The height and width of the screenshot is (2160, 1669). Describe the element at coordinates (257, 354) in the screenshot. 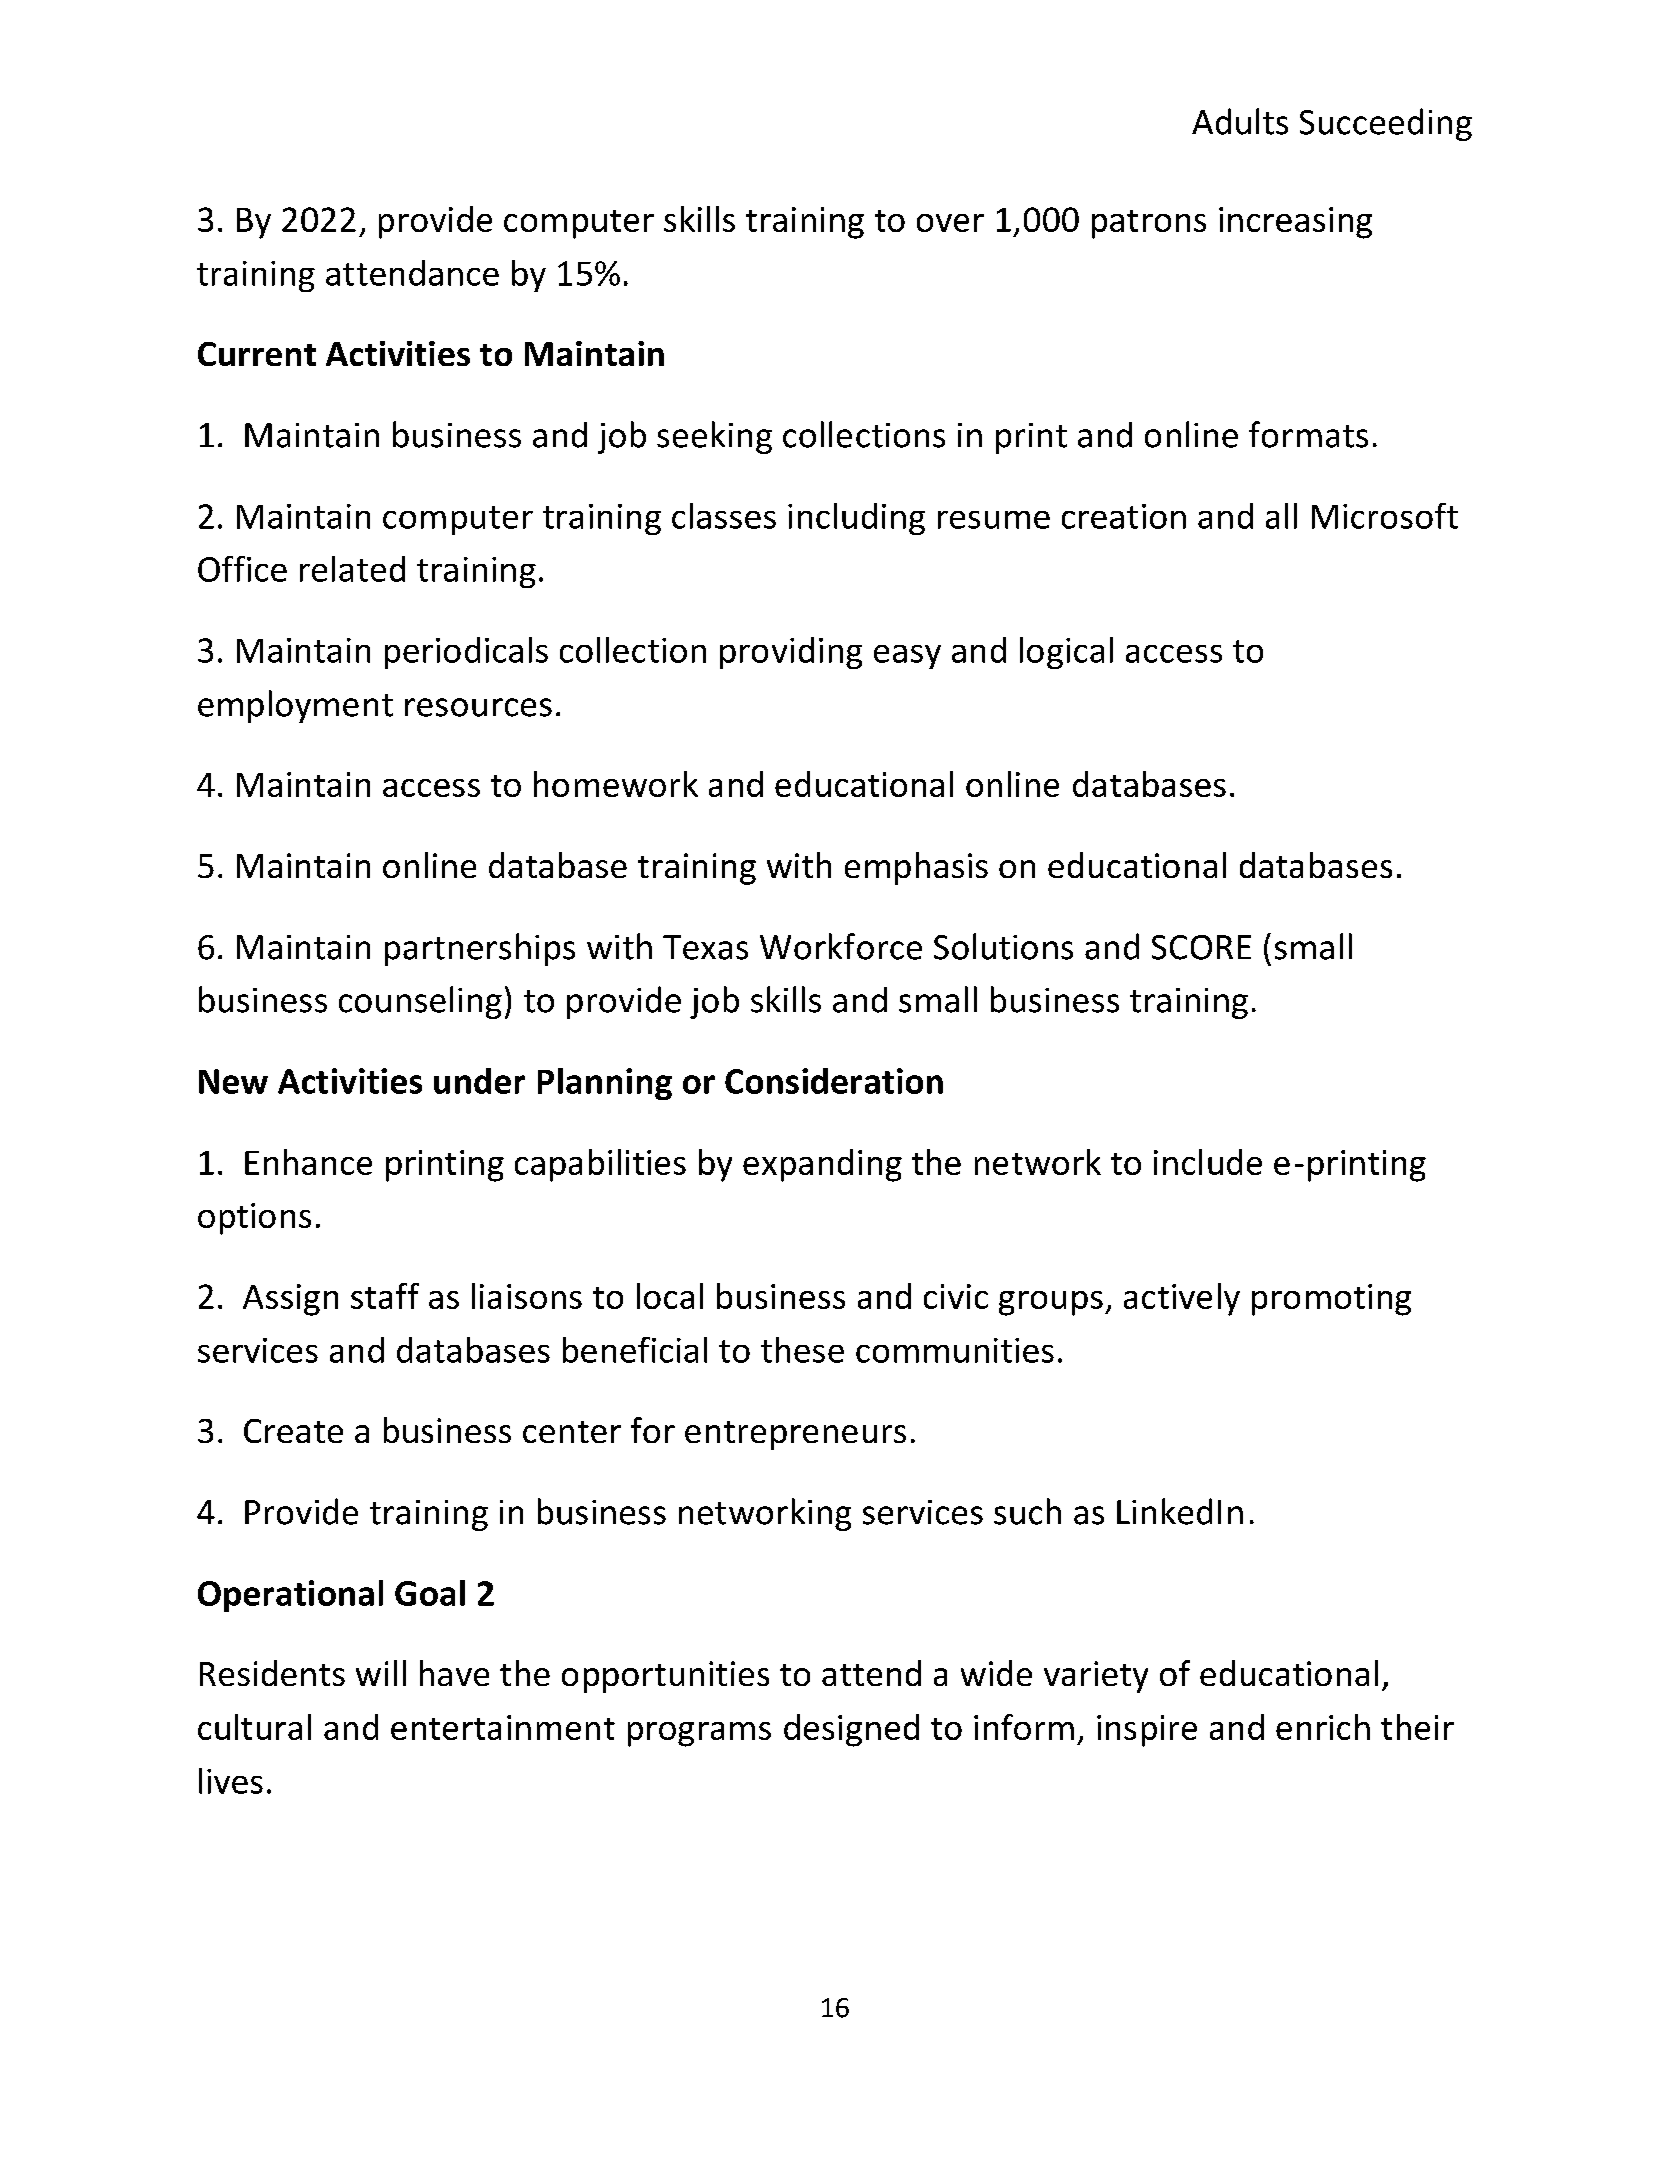

I see `Current` at that location.
